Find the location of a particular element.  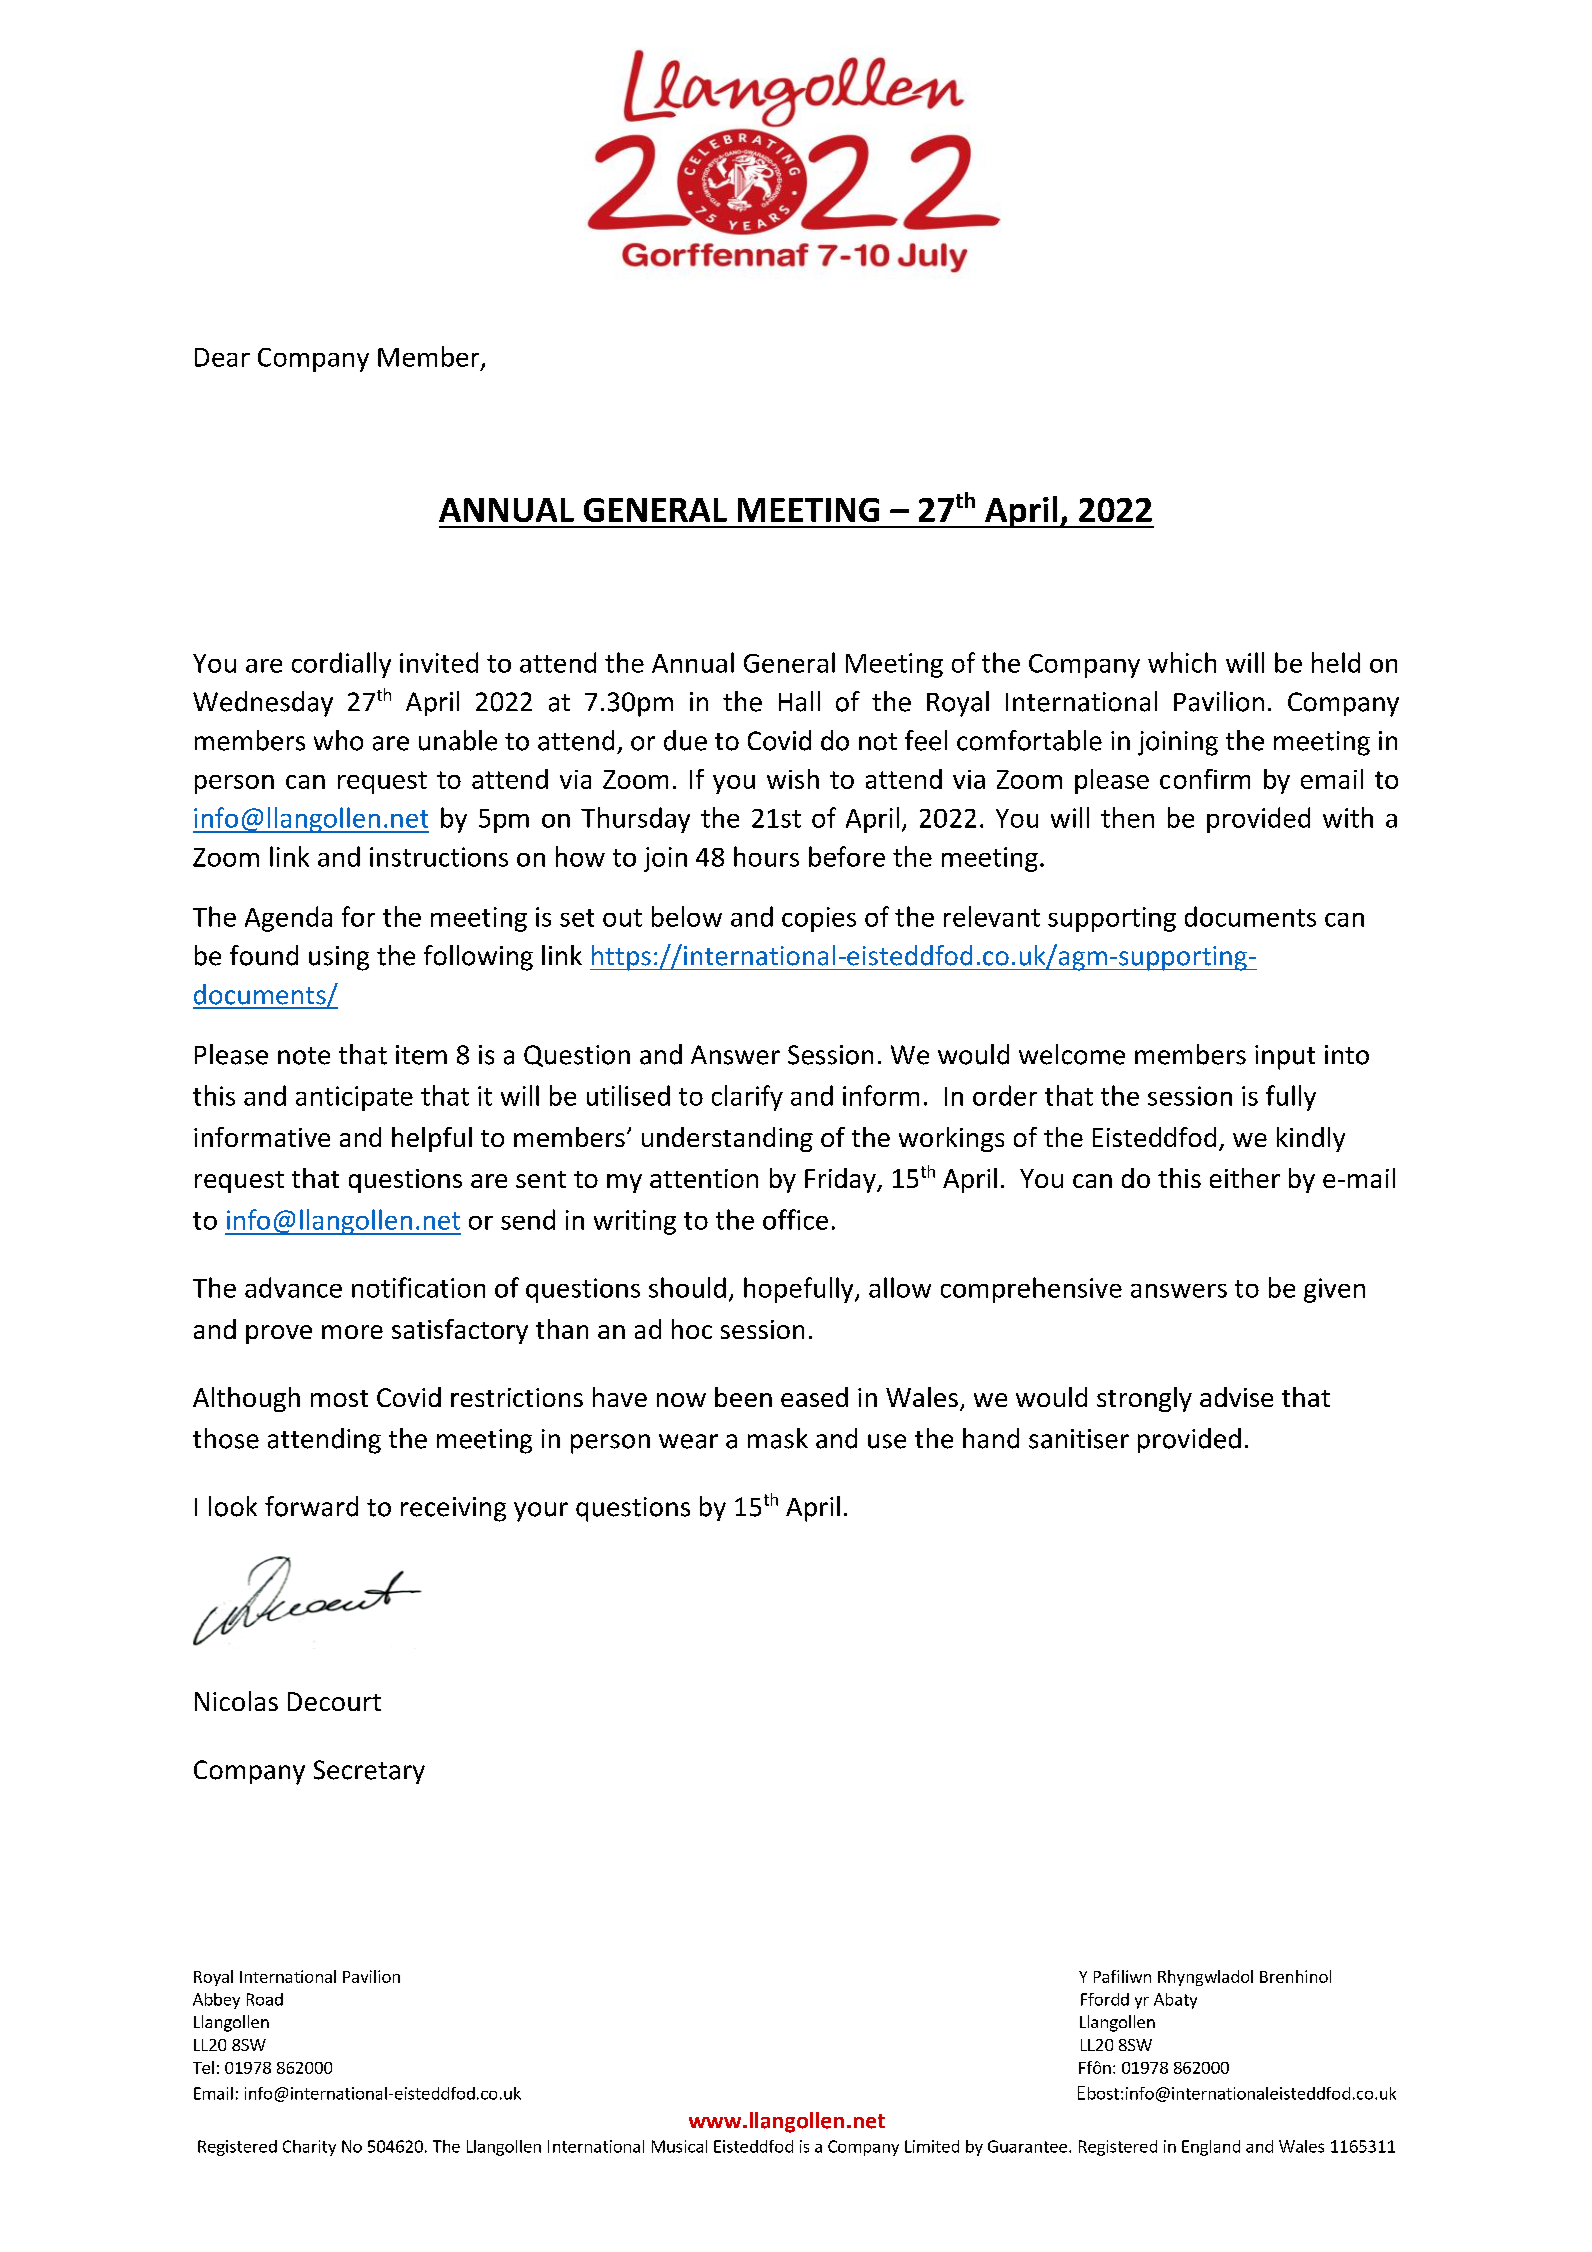

Charity is located at coordinates (309, 2148).
